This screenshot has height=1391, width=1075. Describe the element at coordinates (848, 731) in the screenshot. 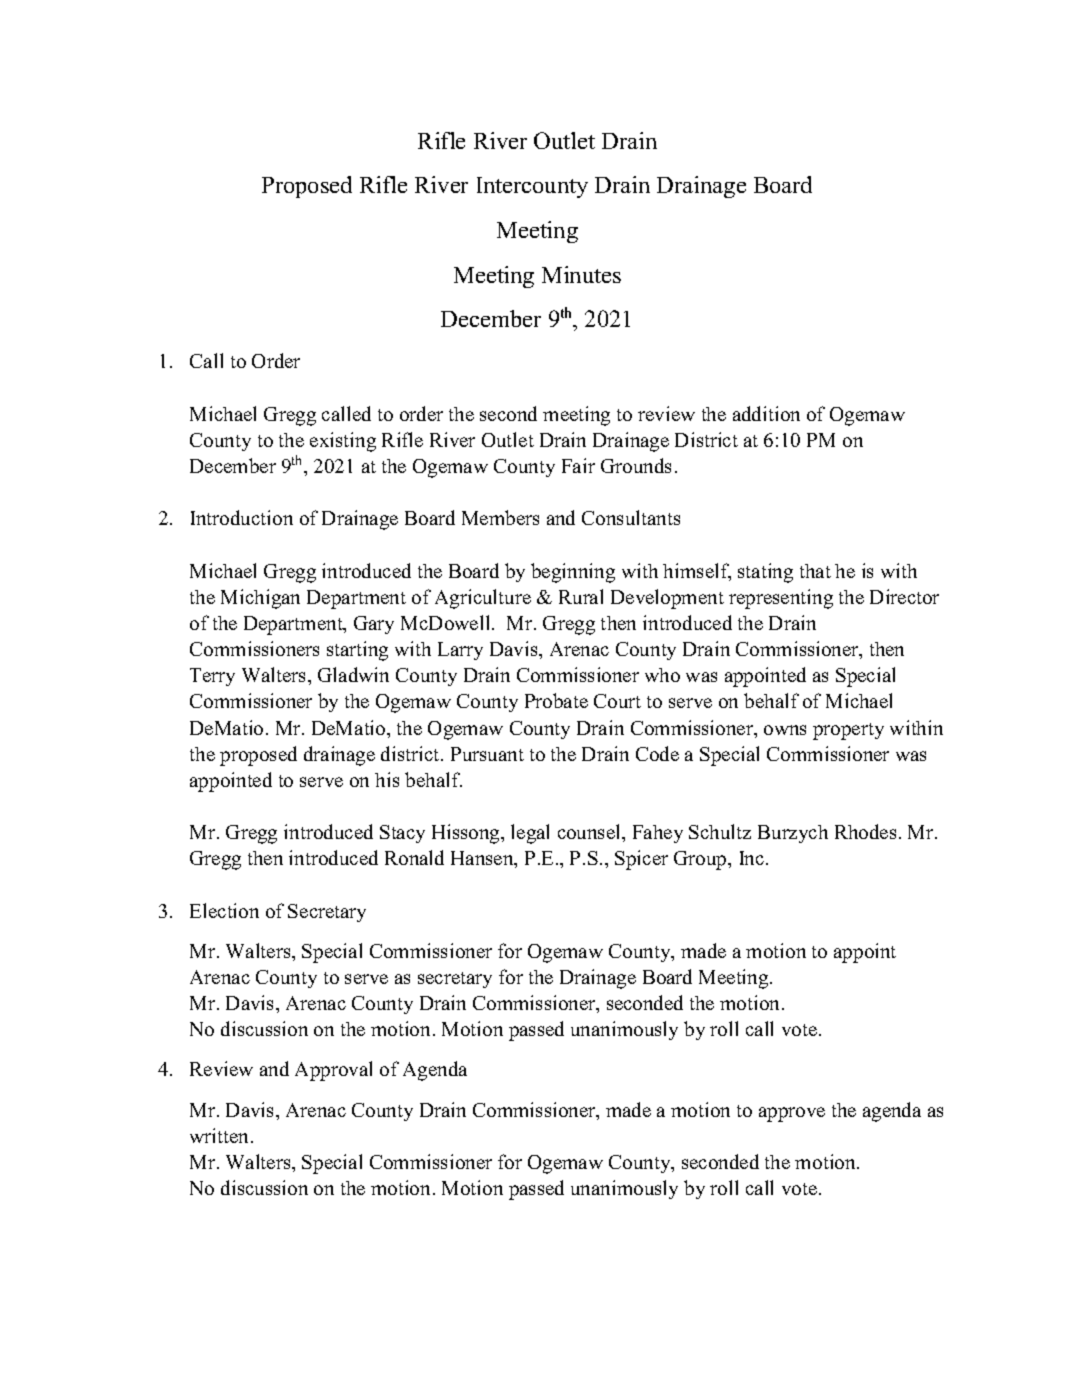

I see `property` at that location.
